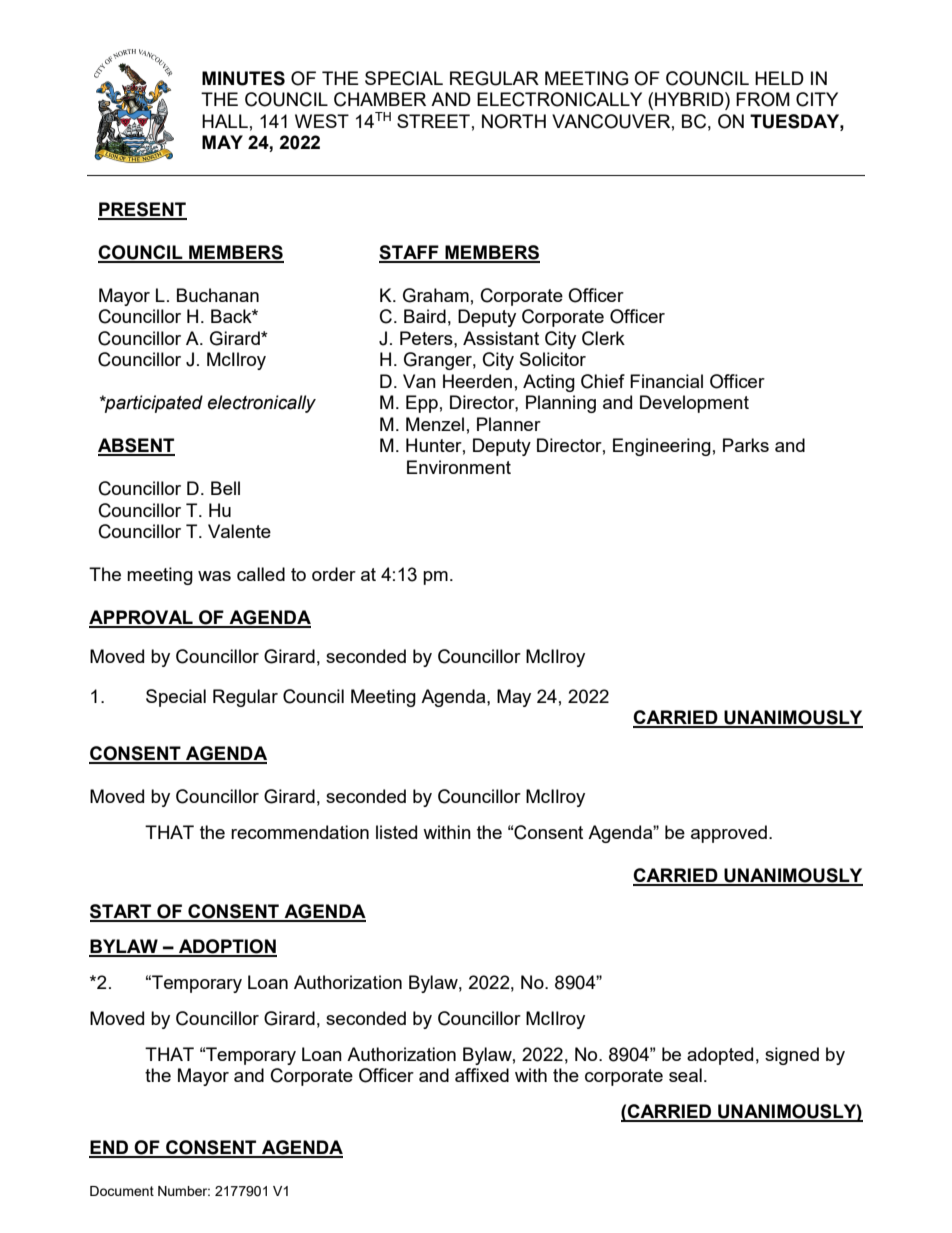 This screenshot has height=1233, width=952. Describe the element at coordinates (433, 121) in the screenshot. I see `STREET` at that location.
